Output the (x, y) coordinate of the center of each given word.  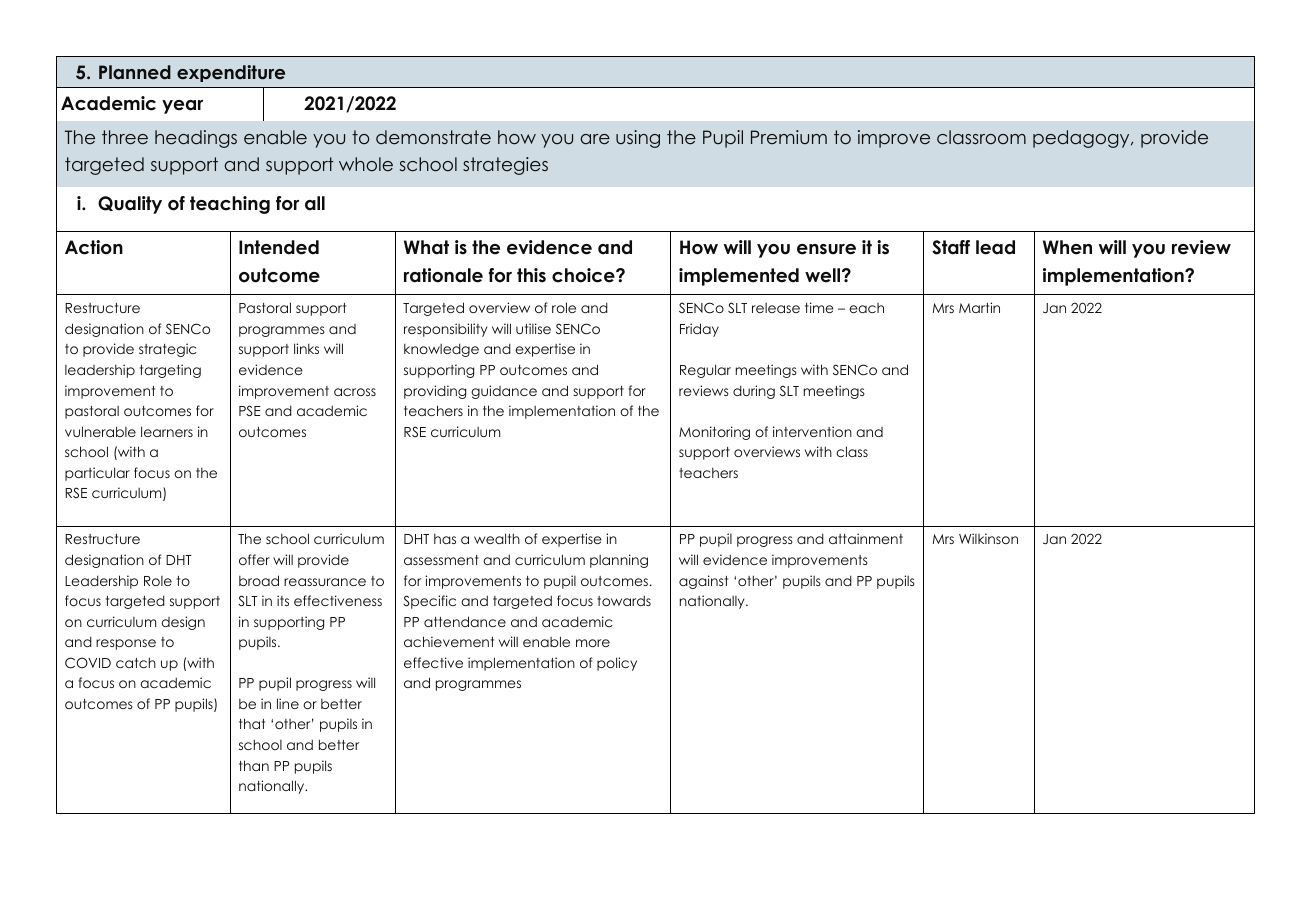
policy (617, 664)
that (252, 723)
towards (624, 600)
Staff (951, 247)
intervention (812, 431)
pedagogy (1082, 139)
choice (584, 275)
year (182, 107)
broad (259, 580)
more (593, 643)
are (595, 139)
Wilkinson (988, 538)
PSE (250, 411)
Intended (279, 247)
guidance (504, 392)
